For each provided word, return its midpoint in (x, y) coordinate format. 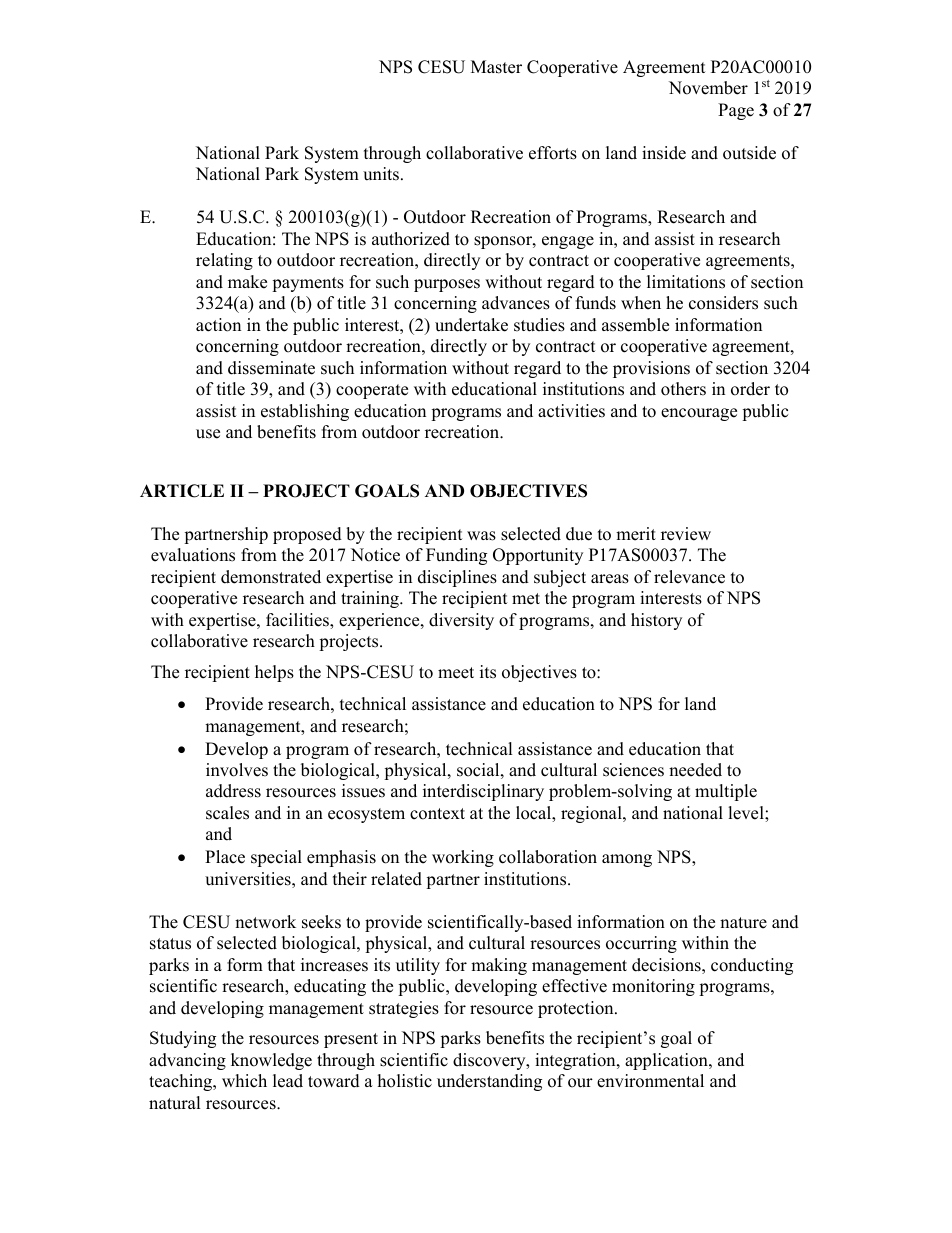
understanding (489, 1082)
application (667, 1061)
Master (496, 67)
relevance (689, 577)
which (244, 1081)
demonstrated (271, 577)
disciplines (457, 578)
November (708, 88)
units (381, 174)
